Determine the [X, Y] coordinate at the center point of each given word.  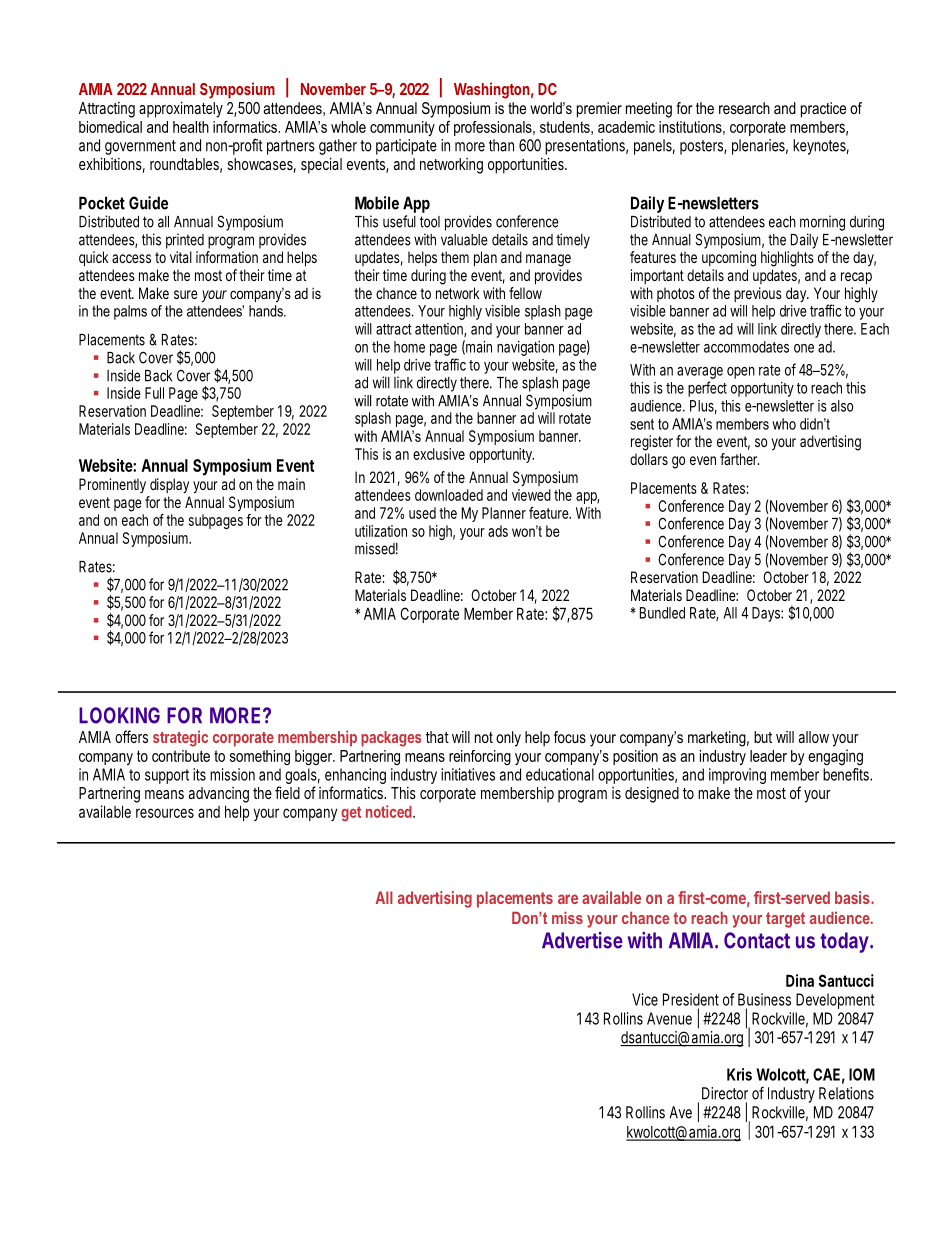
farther [739, 459]
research [744, 108]
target [785, 920]
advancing [219, 795]
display [169, 485]
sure [186, 294]
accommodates [746, 347]
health [191, 127]
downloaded [449, 495]
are [568, 899]
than [501, 145]
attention [440, 330]
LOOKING [119, 715]
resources [165, 813]
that [437, 737]
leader [768, 756]
